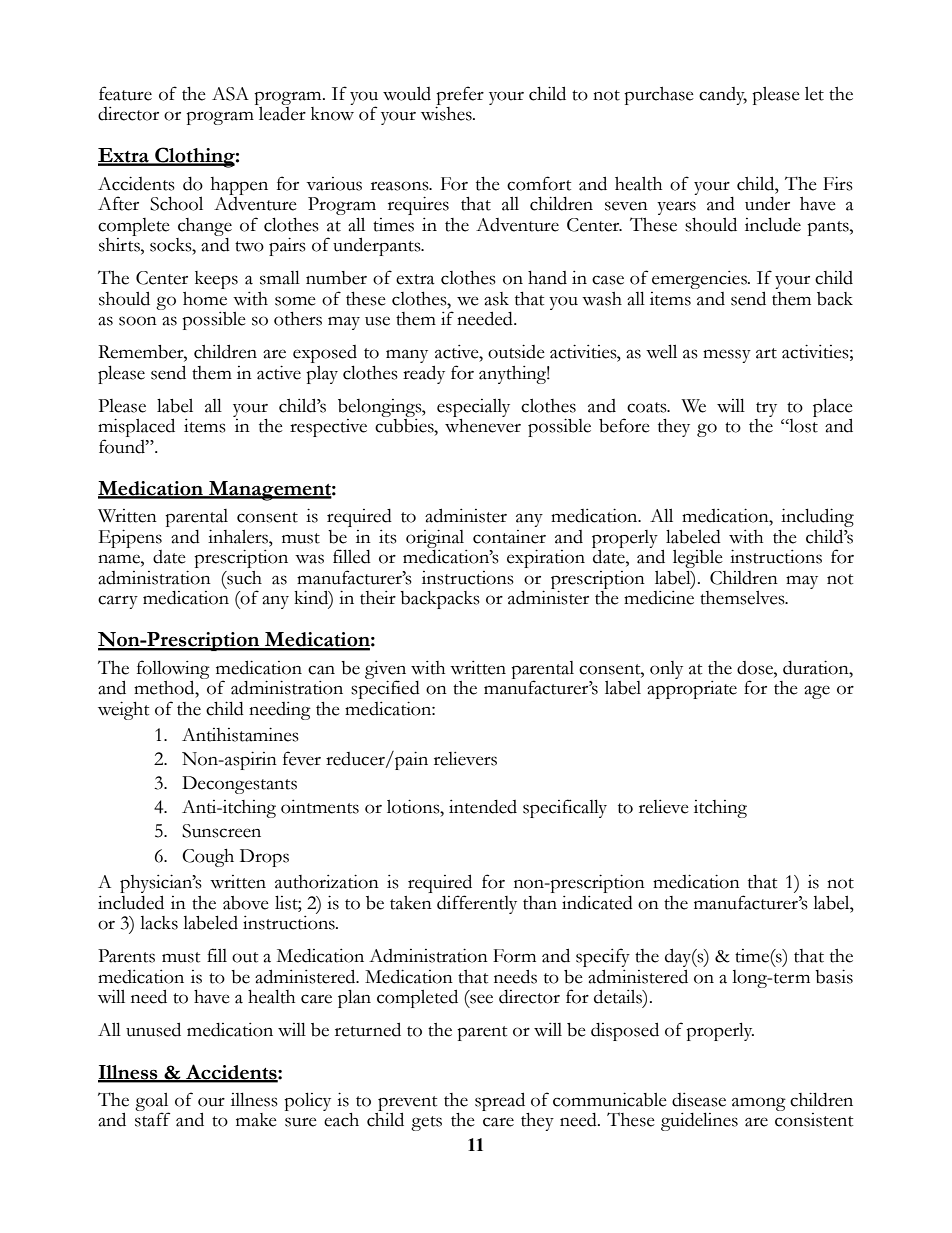 The image size is (952, 1233). I want to click on goal, so click(152, 1102).
